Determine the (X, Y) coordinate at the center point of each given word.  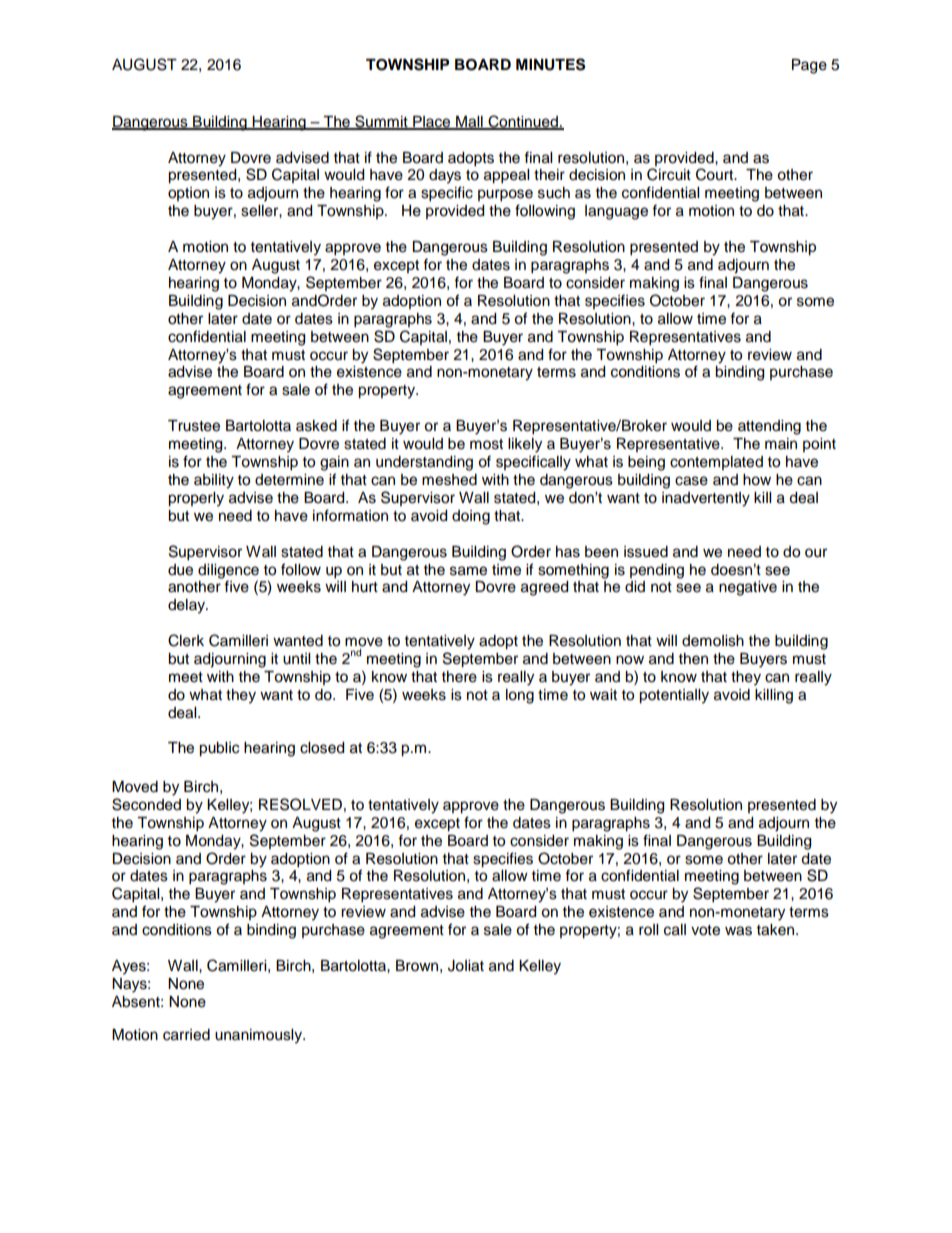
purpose (505, 195)
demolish (713, 641)
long (520, 696)
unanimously (259, 1036)
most (486, 444)
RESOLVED (300, 804)
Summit (381, 122)
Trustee (194, 426)
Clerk (186, 640)
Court (716, 174)
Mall (469, 122)
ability (214, 481)
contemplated (716, 463)
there (459, 677)
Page (809, 66)
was (738, 931)
